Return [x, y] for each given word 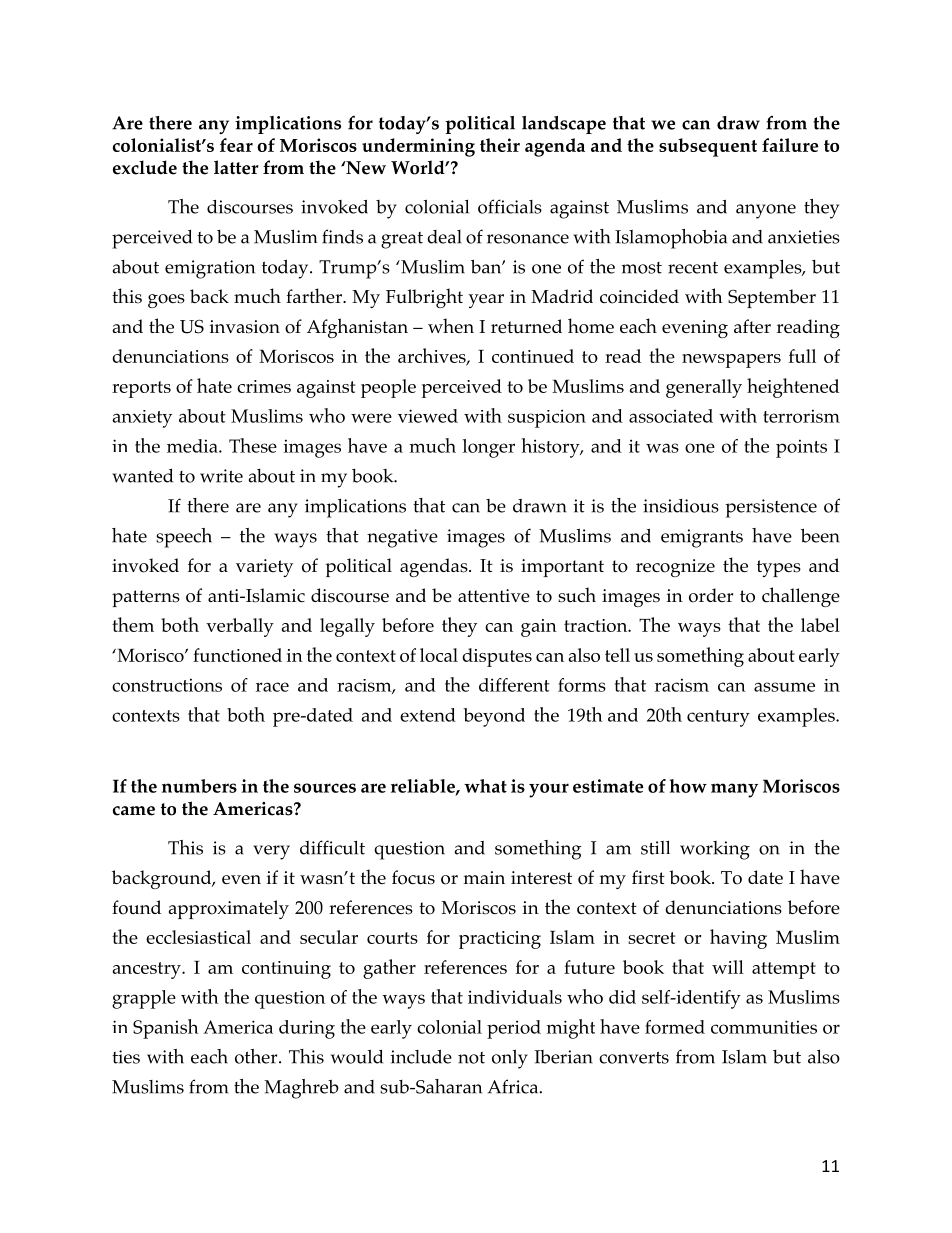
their [500, 145]
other [257, 1056]
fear [236, 145]
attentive [494, 595]
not [471, 1058]
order [711, 595]
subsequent [708, 147]
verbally [240, 627]
